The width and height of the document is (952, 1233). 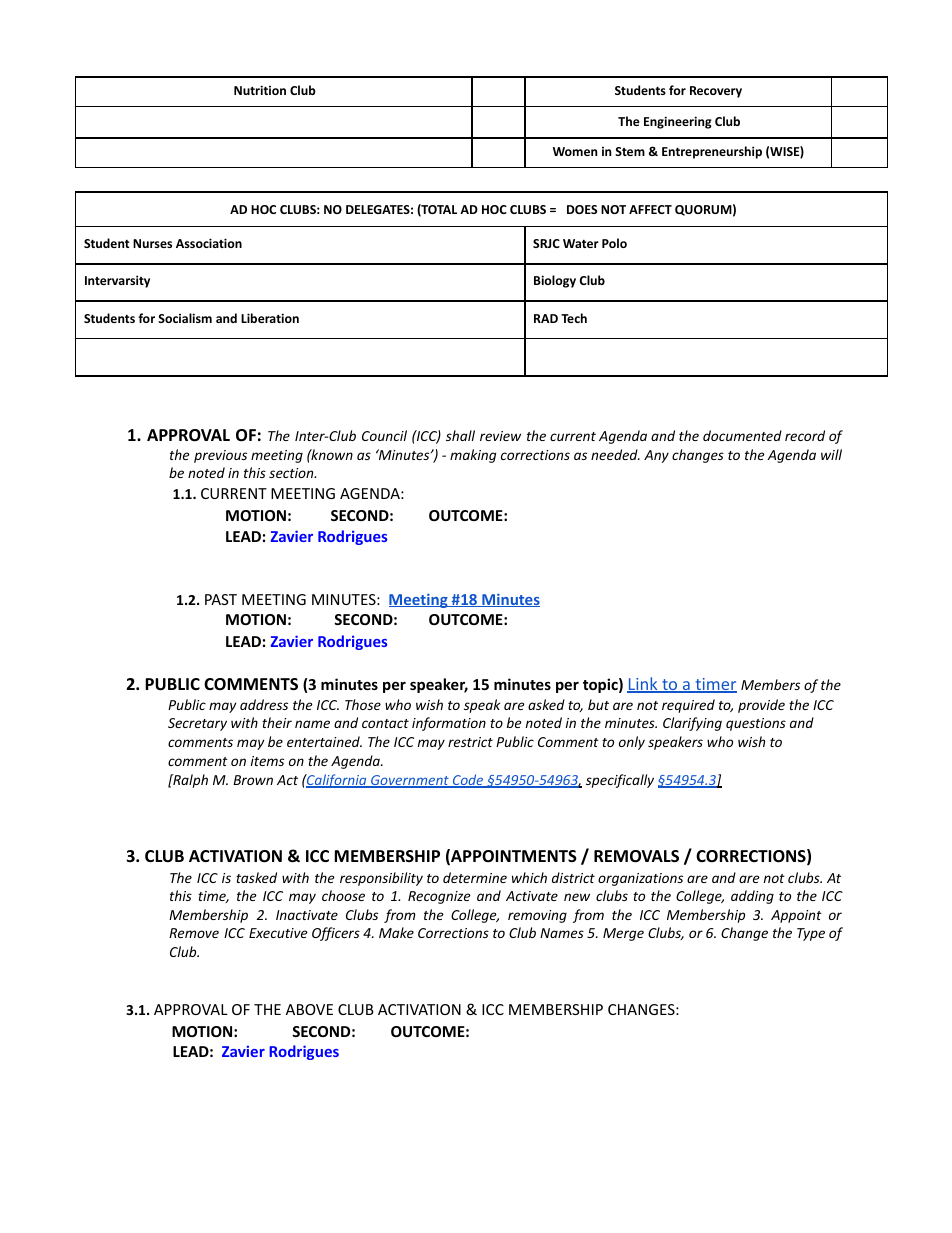 I want to click on Brown, so click(x=253, y=780).
